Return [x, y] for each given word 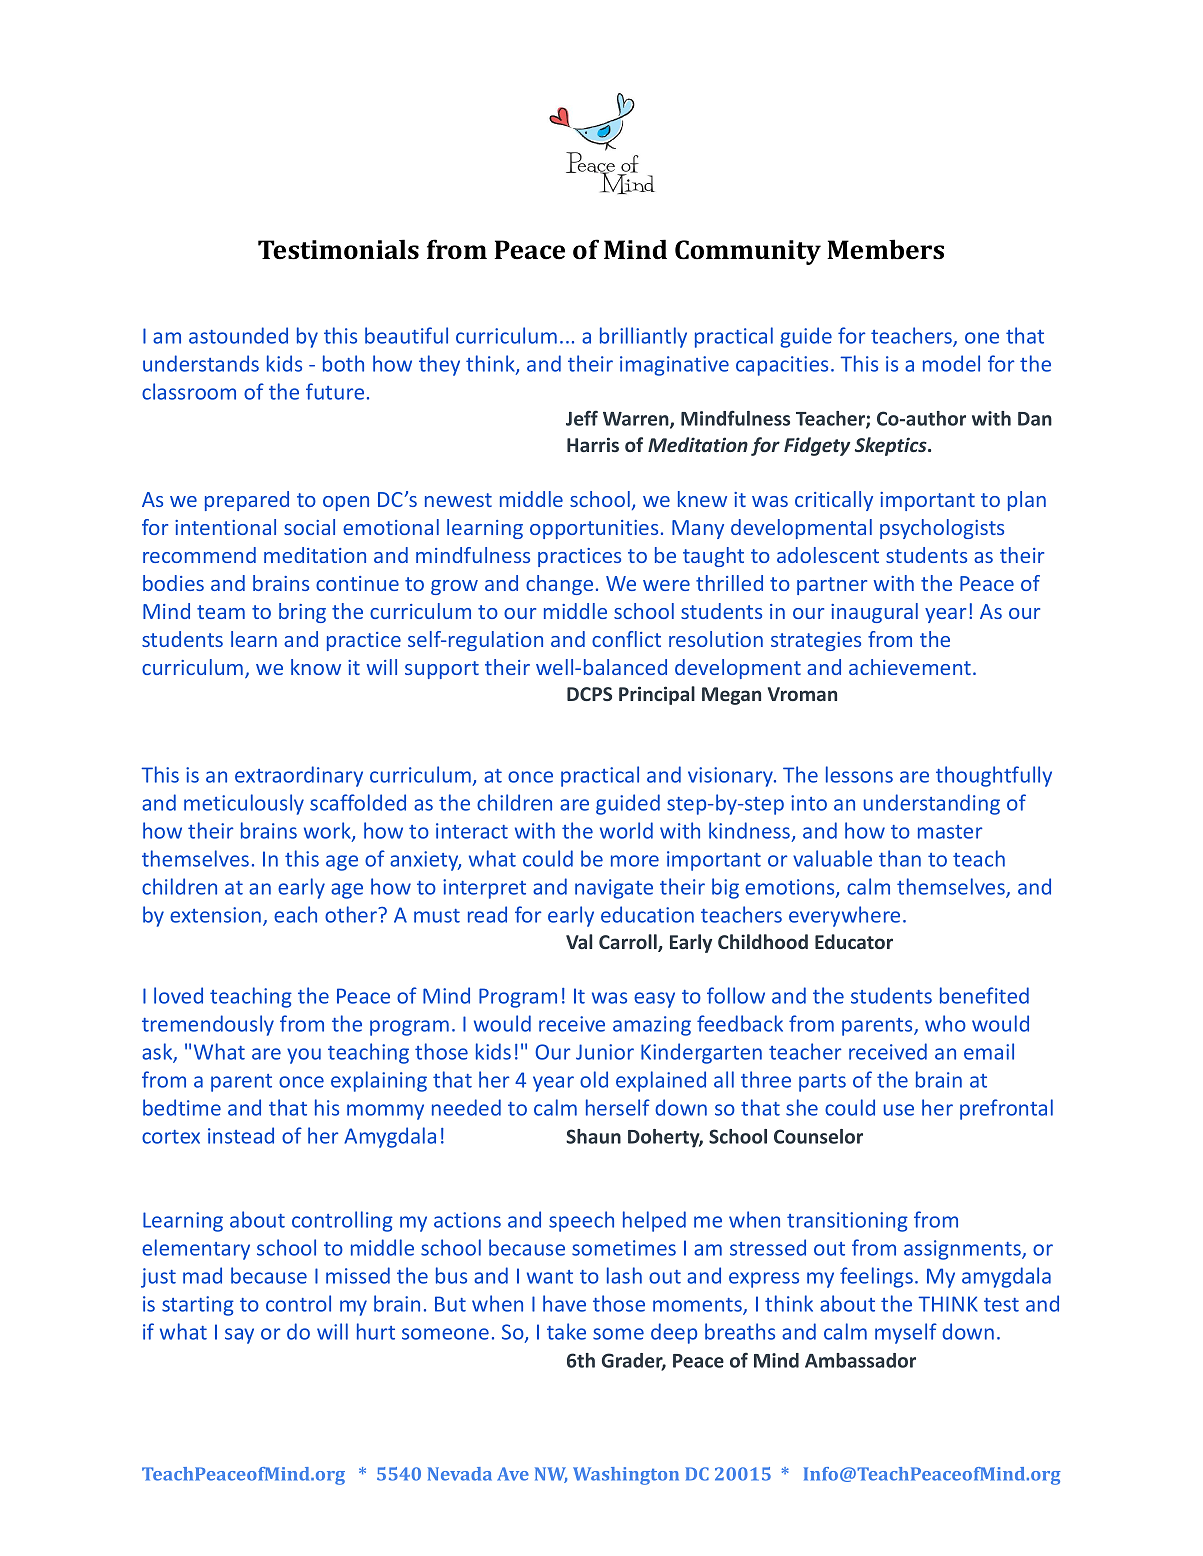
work [328, 832]
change [559, 585]
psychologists [942, 529]
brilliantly [643, 337]
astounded [238, 335]
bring [302, 613]
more [635, 861]
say [239, 1336]
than [900, 858]
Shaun [593, 1136]
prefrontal [1006, 1109]
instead [241, 1135]
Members [885, 249]
